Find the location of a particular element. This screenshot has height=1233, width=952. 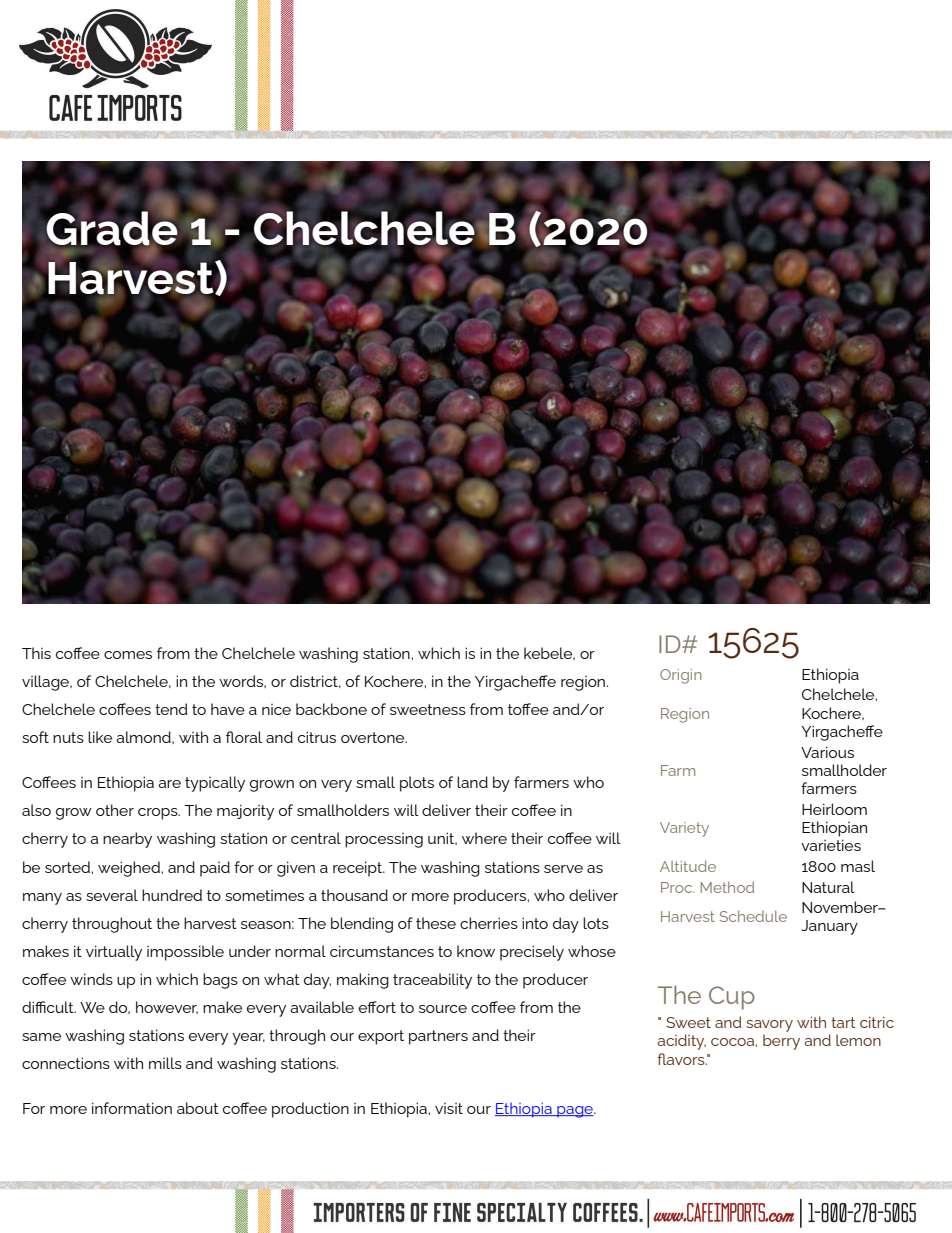

information is located at coordinates (132, 1108).
